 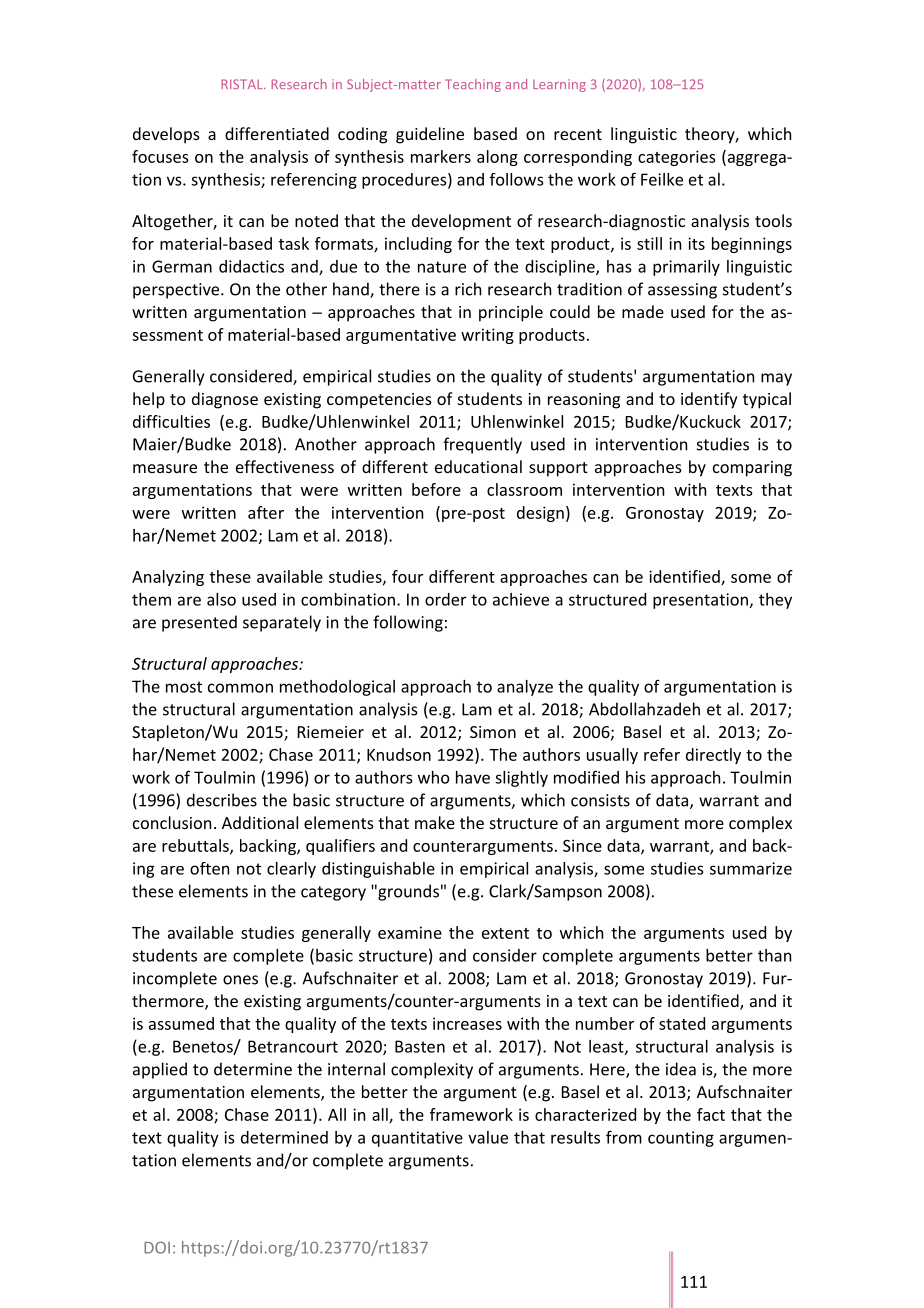 I want to click on value, so click(x=488, y=1137).
